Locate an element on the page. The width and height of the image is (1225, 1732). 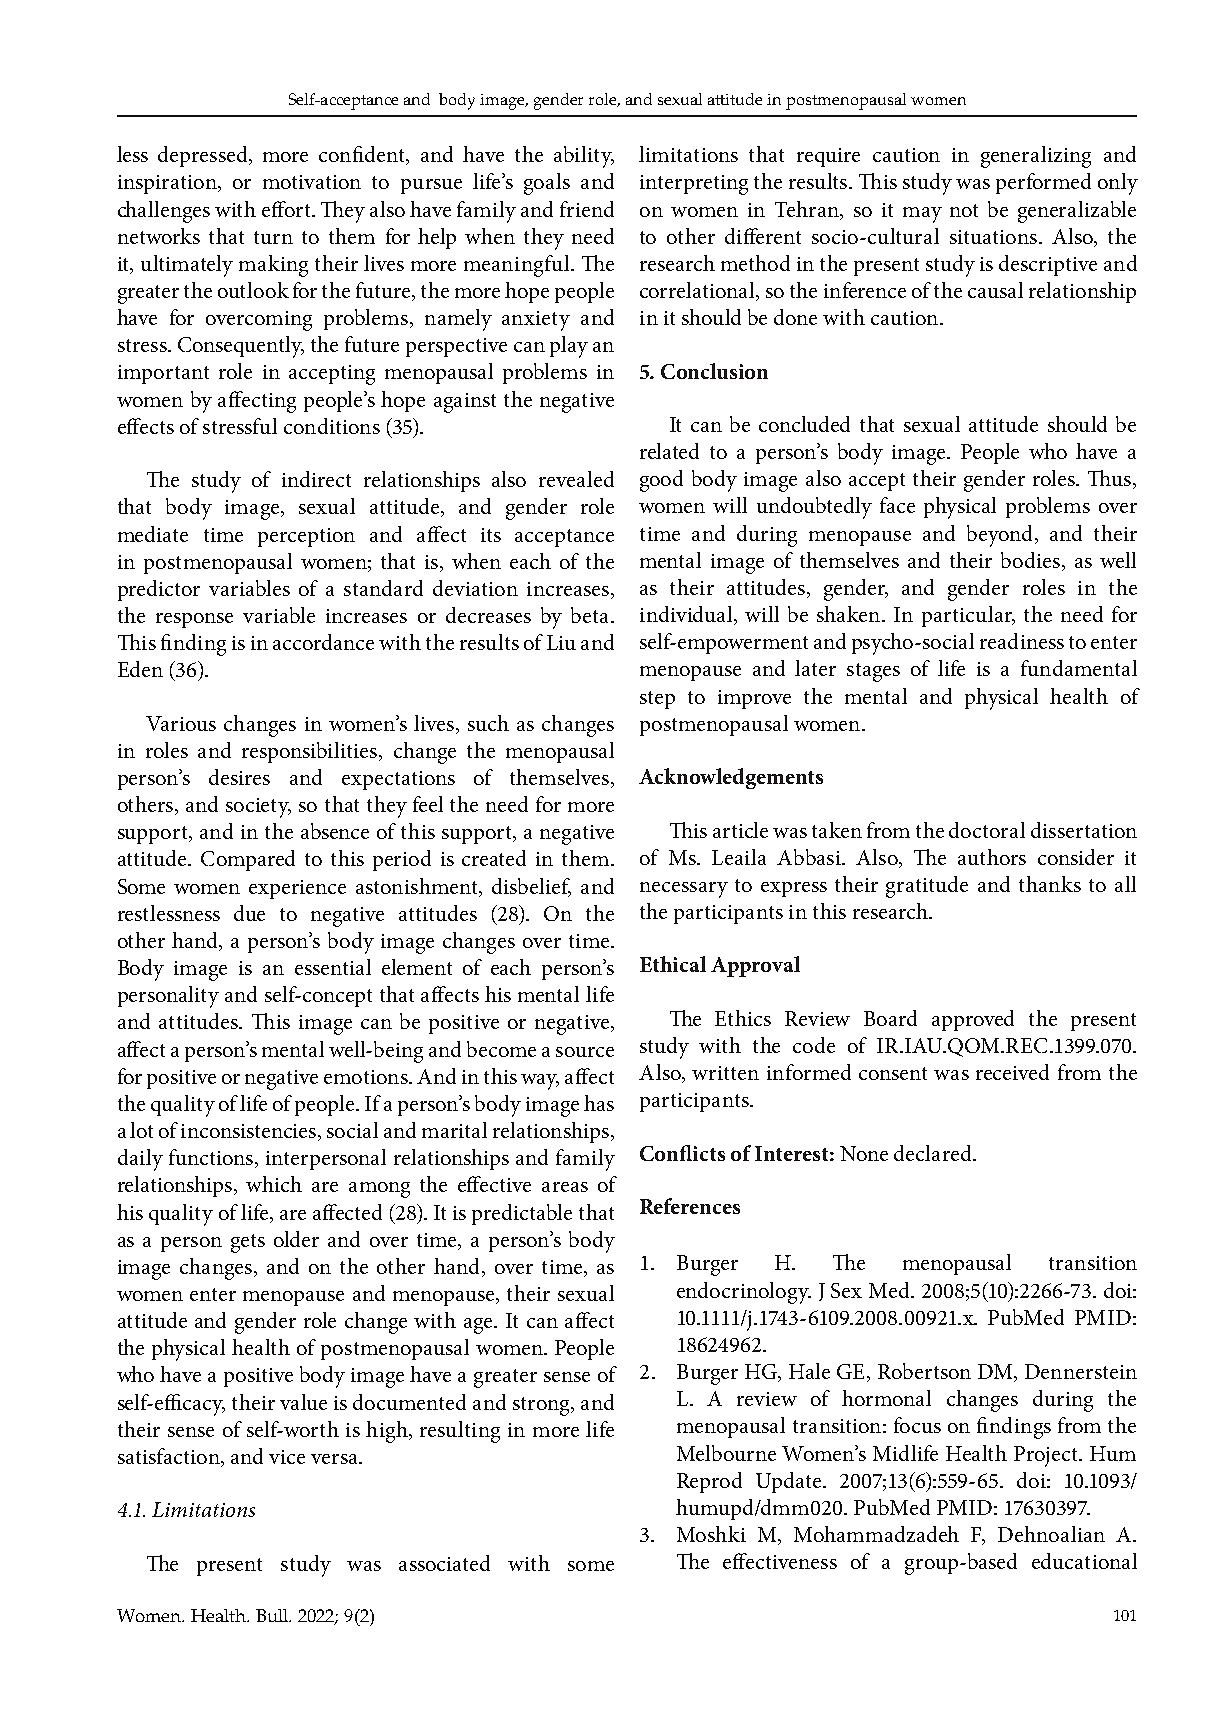
effort is located at coordinates (287, 209).
